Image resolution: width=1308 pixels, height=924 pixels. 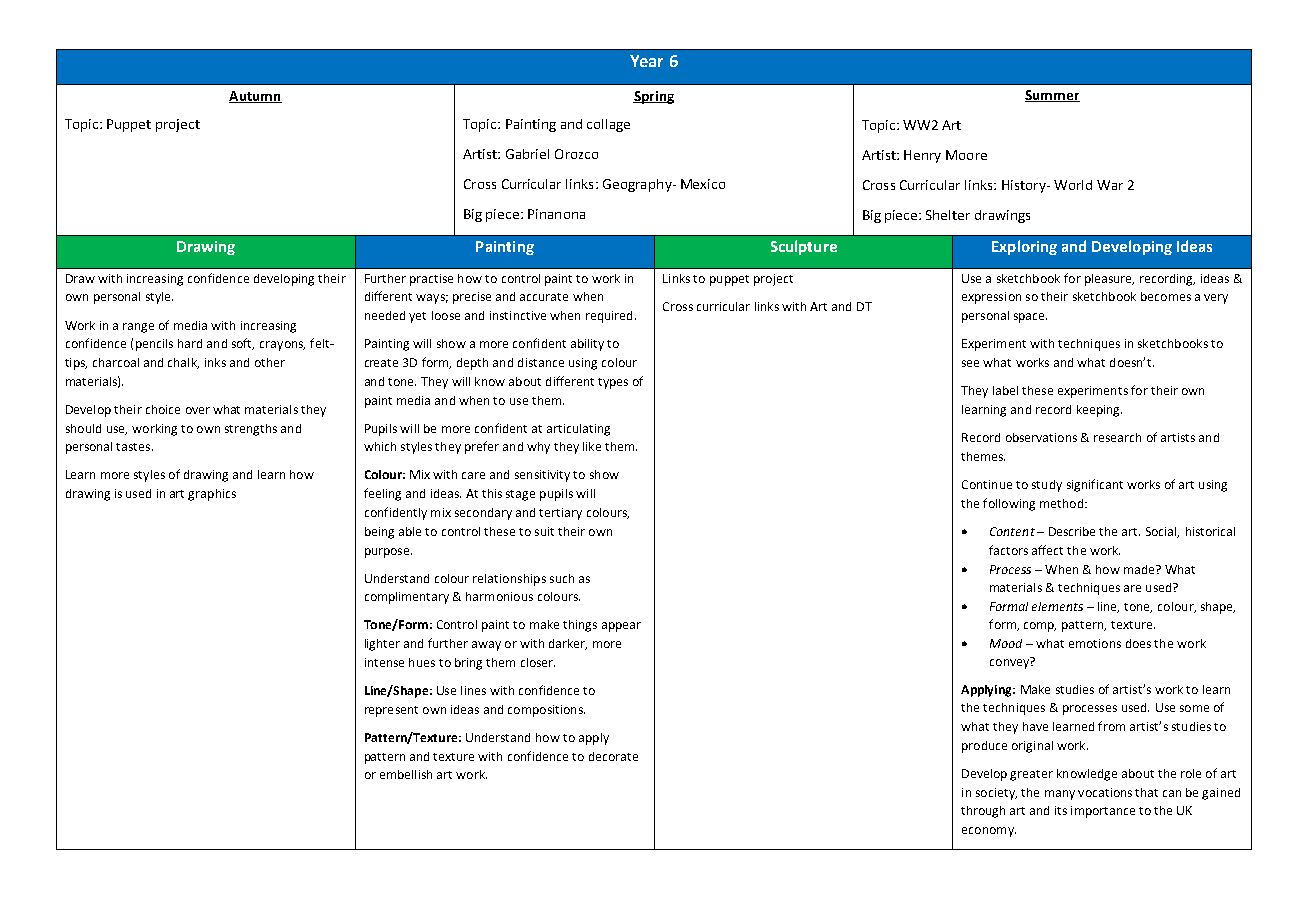 What do you see at coordinates (1109, 280) in the screenshot?
I see `pleasure` at bounding box center [1109, 280].
